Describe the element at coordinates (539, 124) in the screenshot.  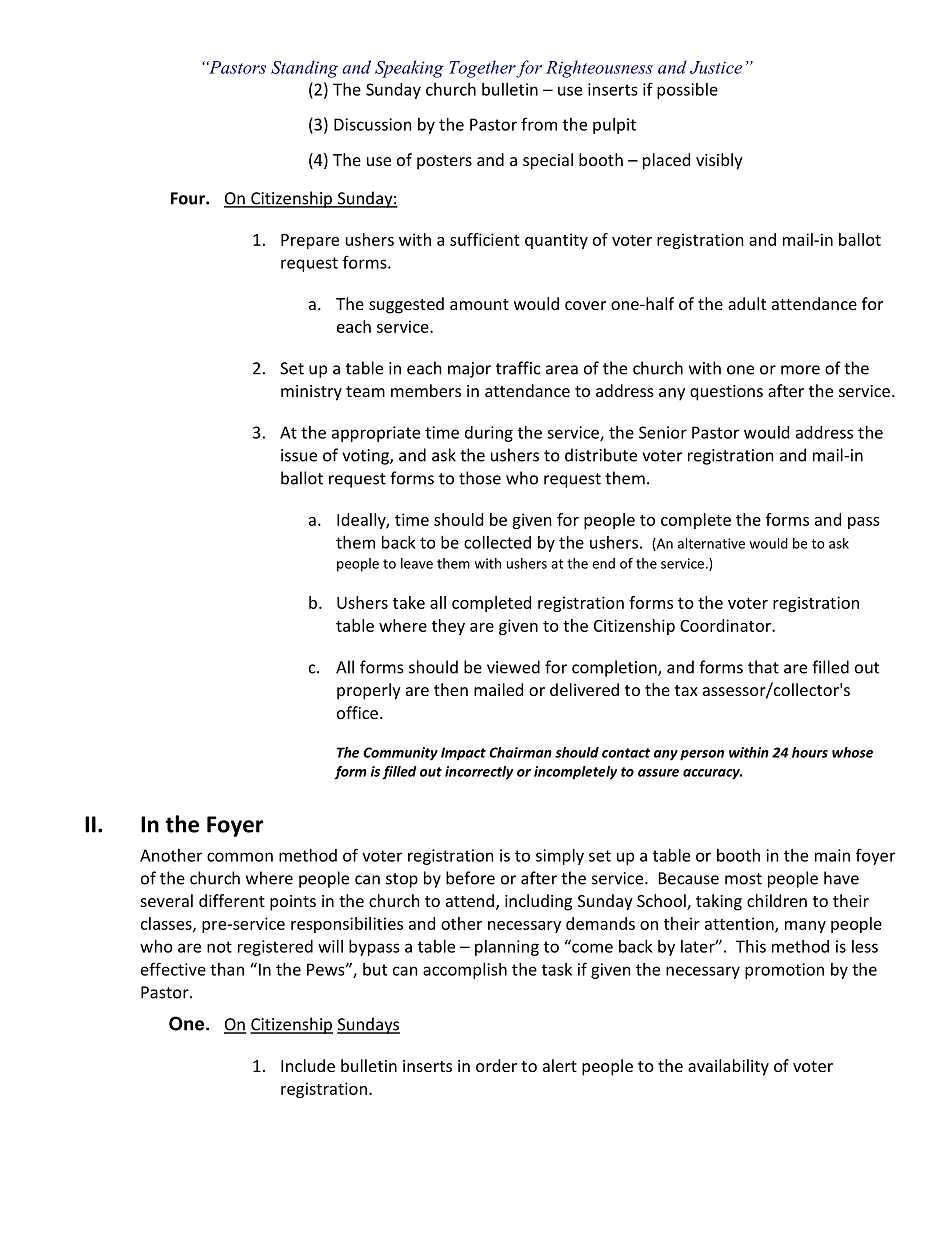
I see `from` at that location.
